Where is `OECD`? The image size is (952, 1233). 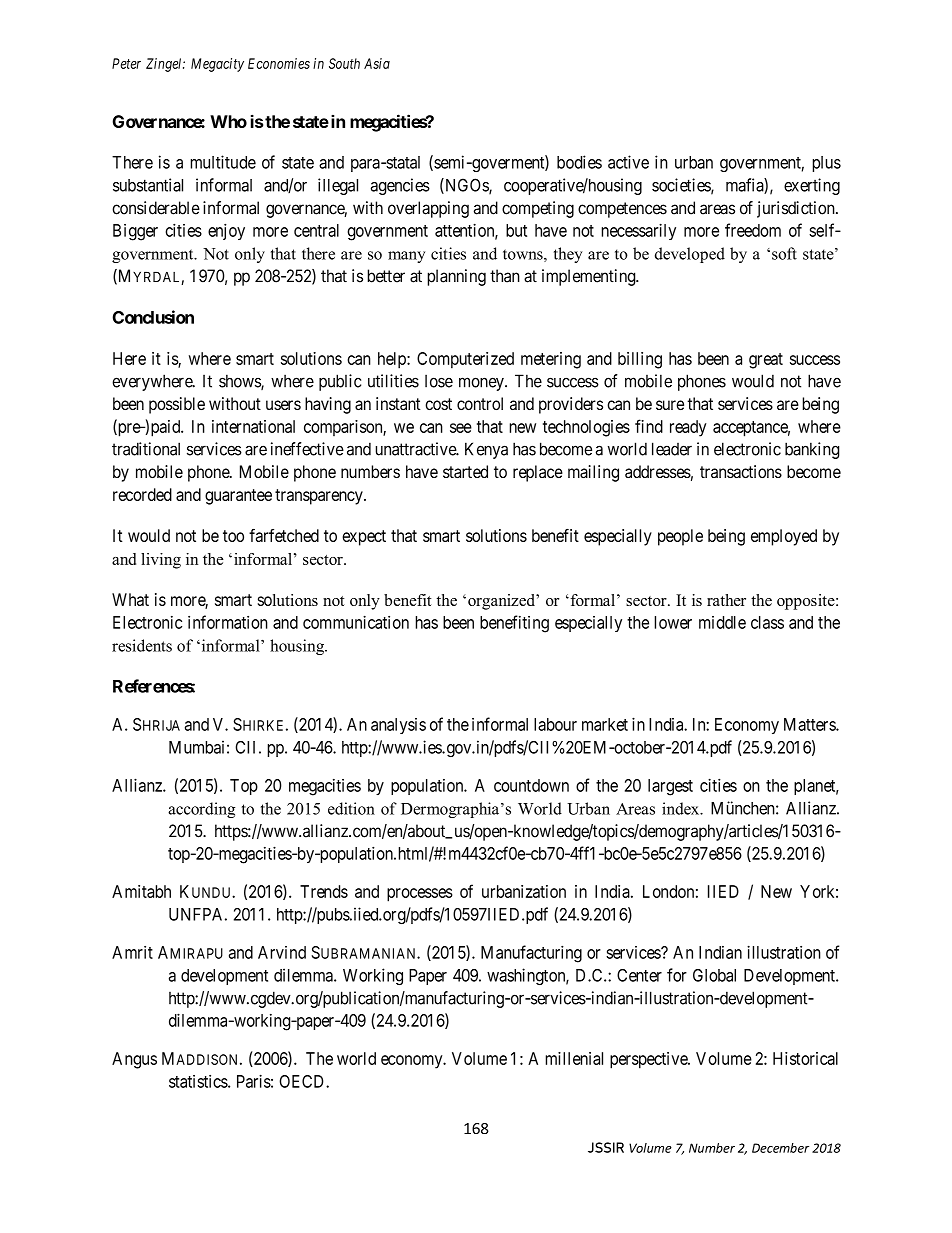
OECD is located at coordinates (303, 1081).
